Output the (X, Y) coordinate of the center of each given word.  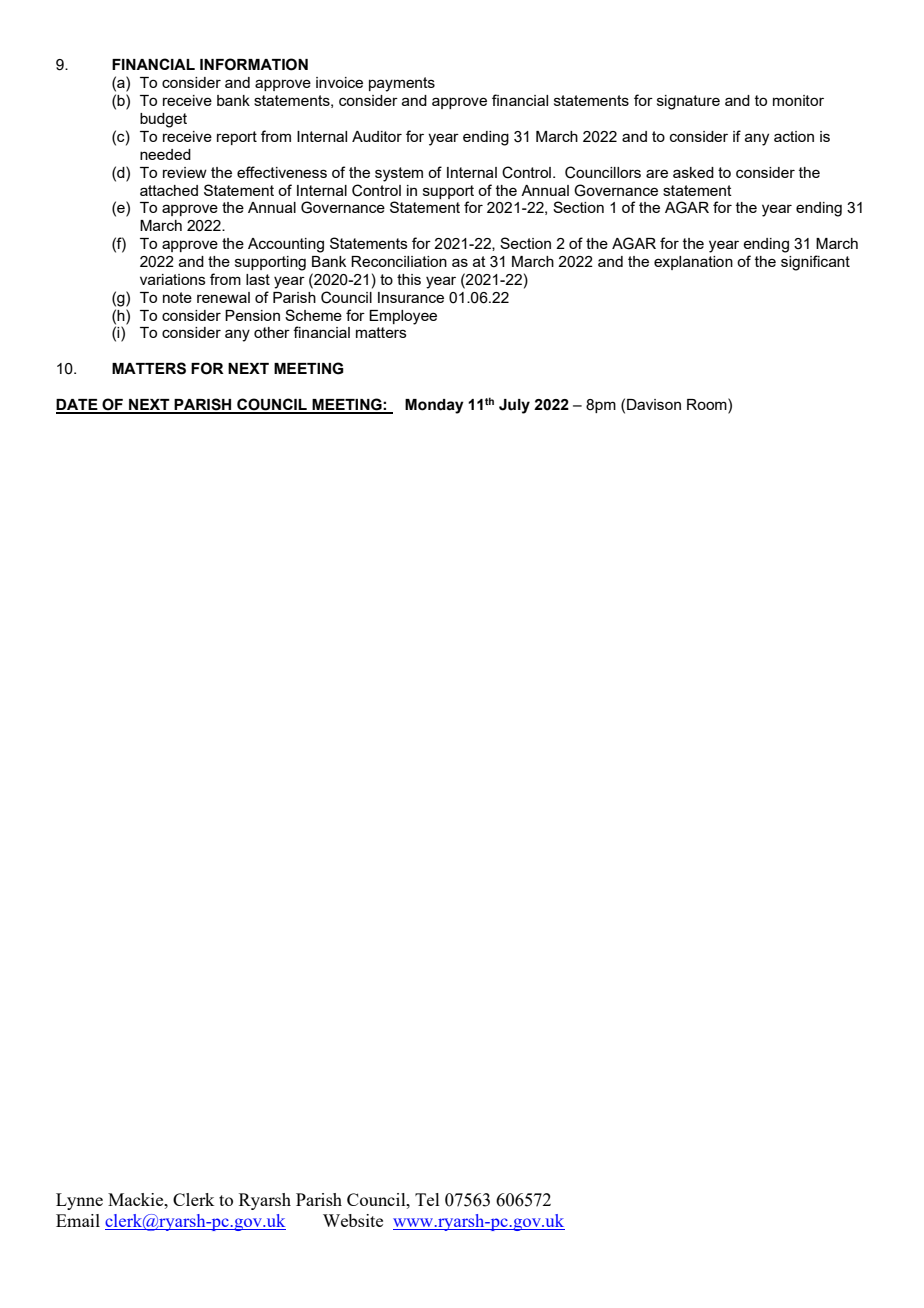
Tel (427, 1199)
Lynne (79, 1201)
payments (402, 84)
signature (688, 102)
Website (353, 1220)
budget (163, 120)
